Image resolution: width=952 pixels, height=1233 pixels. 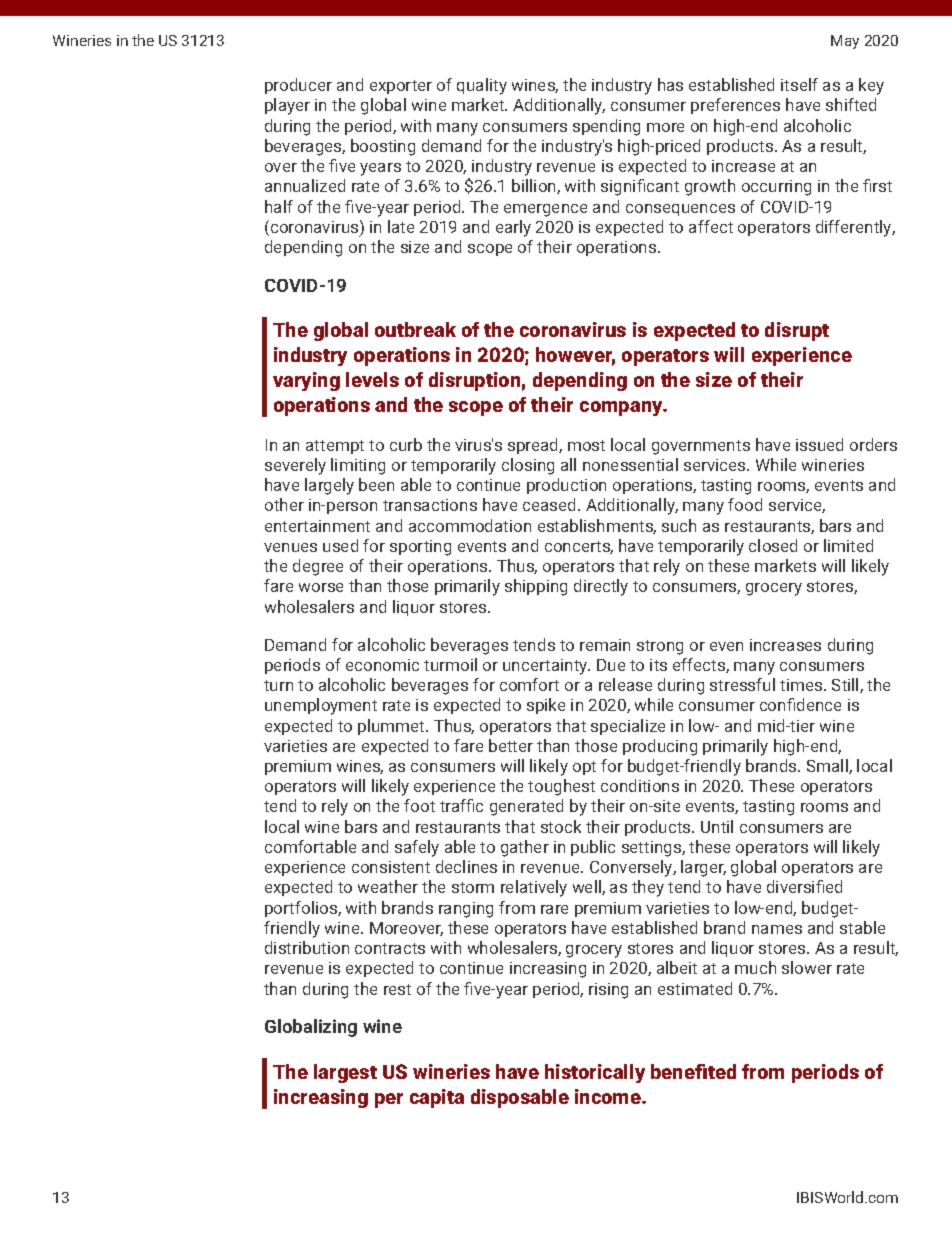 I want to click on issued, so click(x=819, y=444).
